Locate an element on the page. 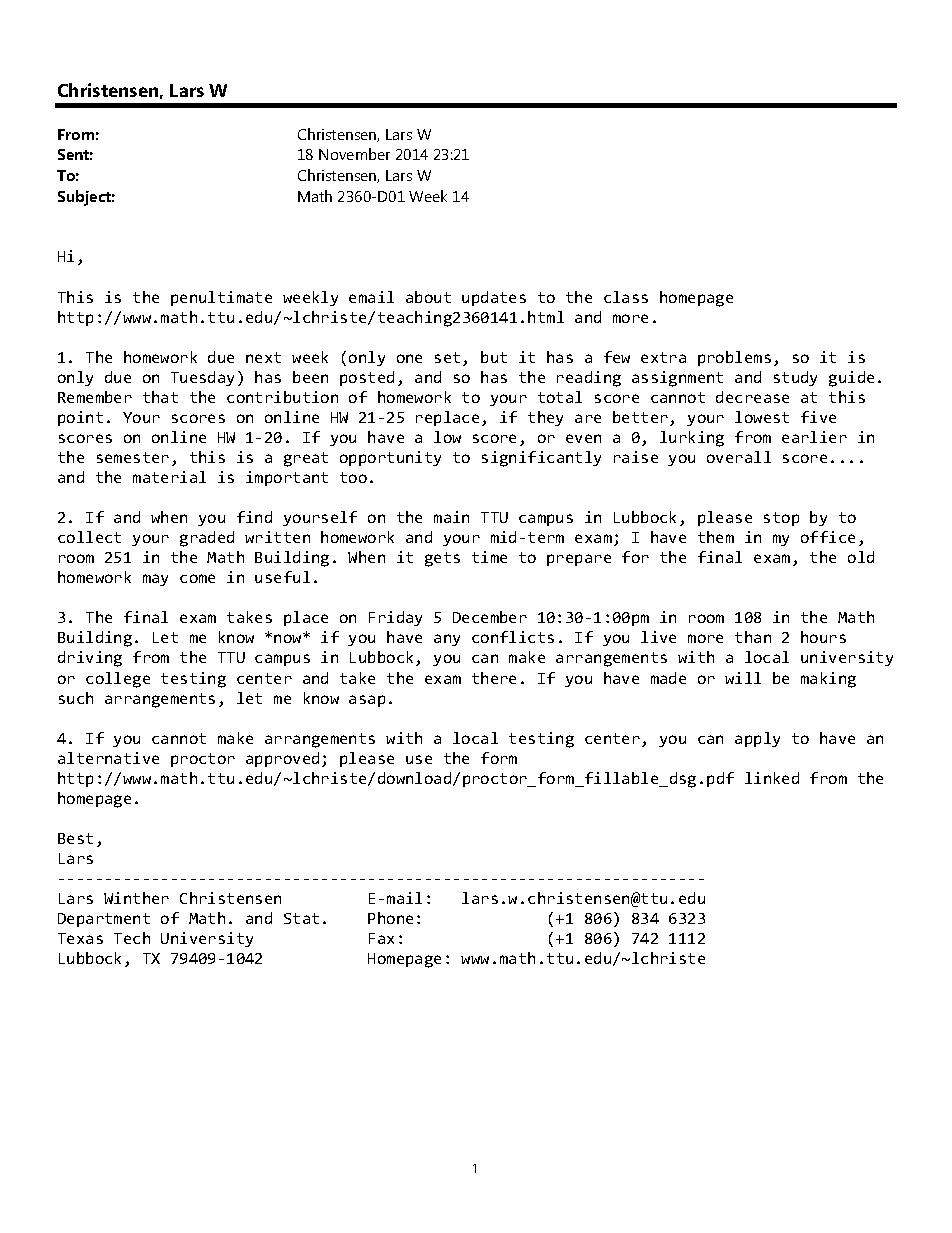 The image size is (952, 1233). college is located at coordinates (118, 680).
